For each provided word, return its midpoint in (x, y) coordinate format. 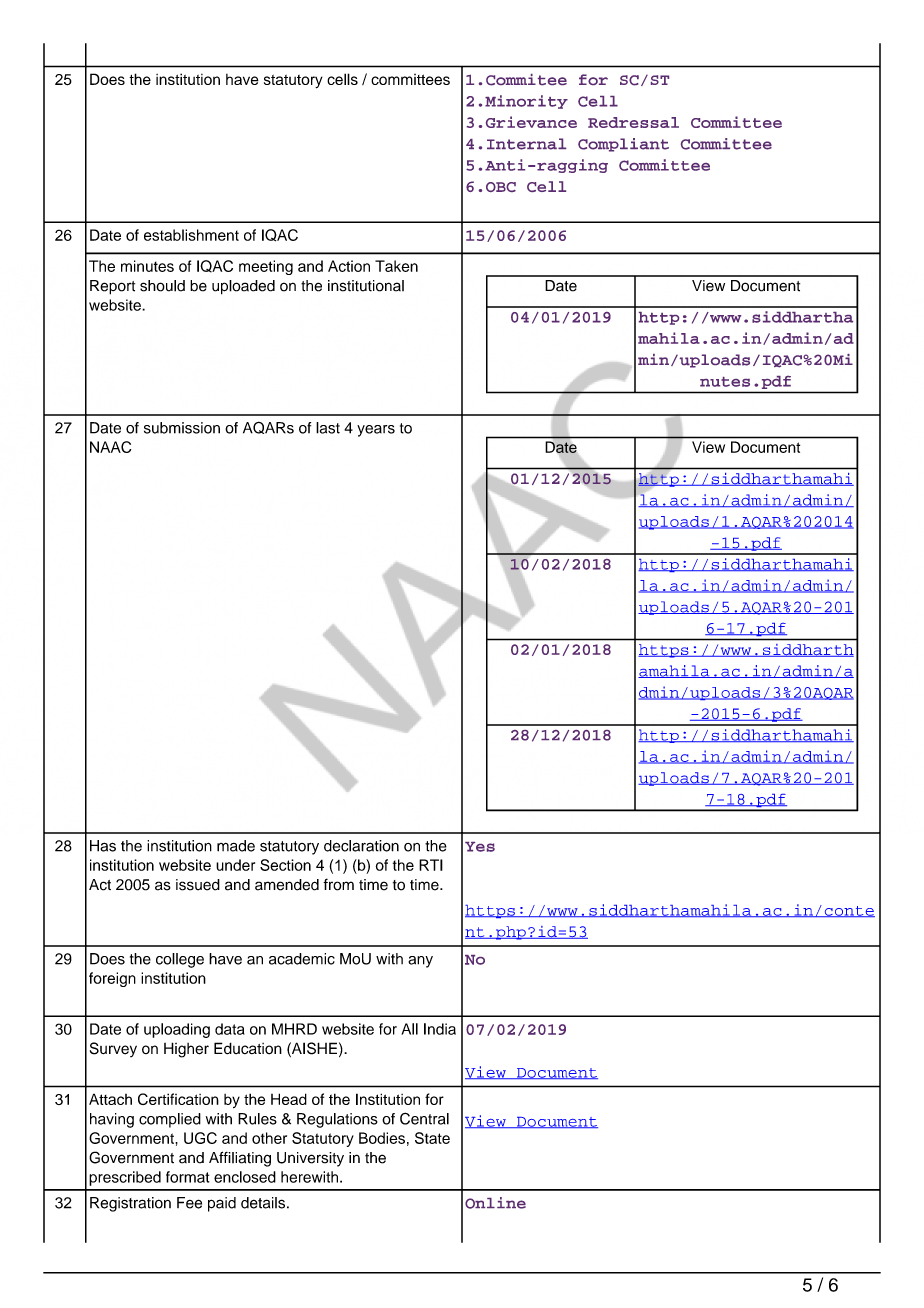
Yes (480, 847)
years (376, 431)
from (338, 884)
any (420, 962)
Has (103, 846)
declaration (361, 846)
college (180, 960)
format (187, 1177)
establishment (191, 235)
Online (495, 1203)
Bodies (382, 1138)
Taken (396, 266)
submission (182, 428)
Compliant (623, 145)
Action (349, 266)
